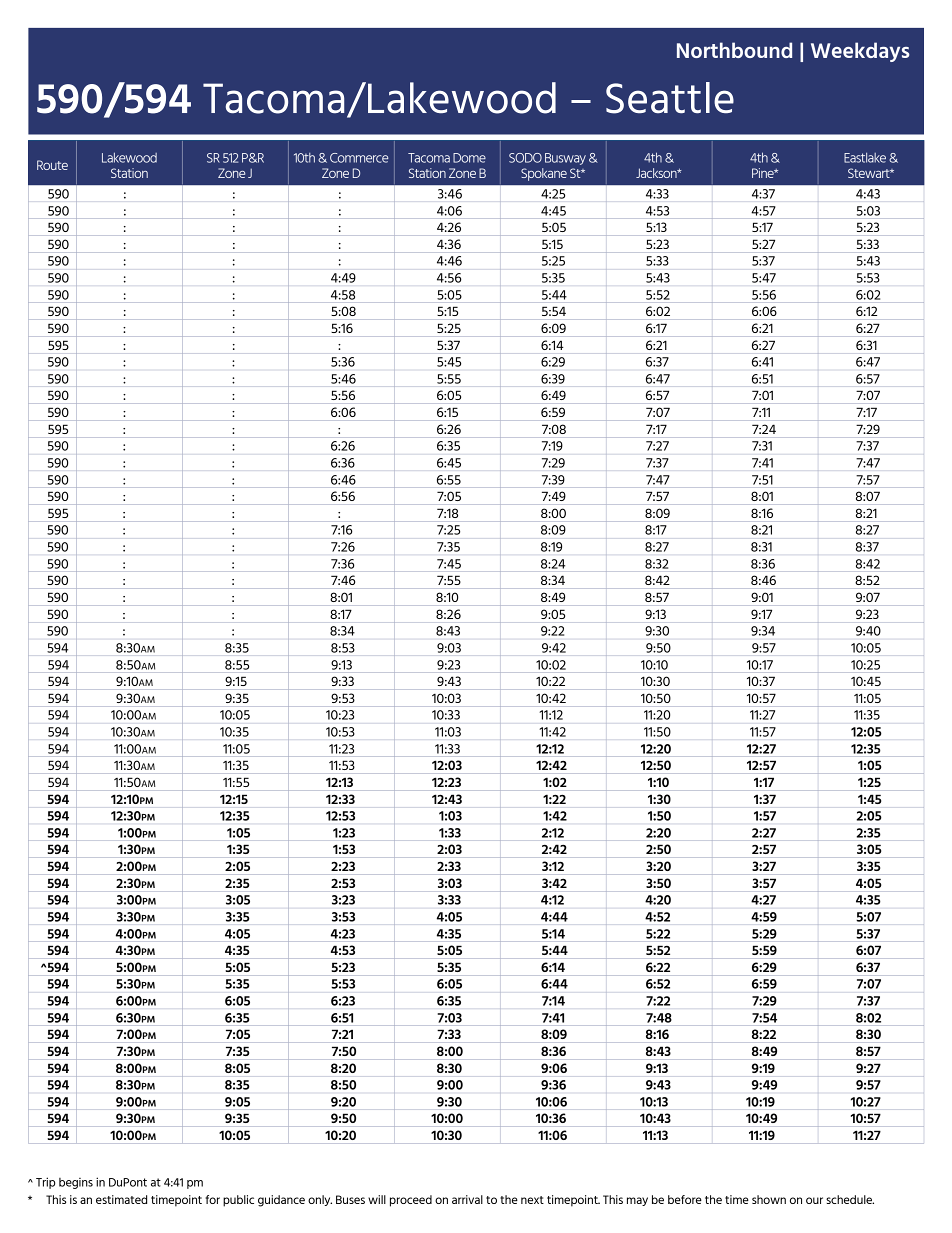 The image size is (952, 1233). I want to click on estimated, so click(121, 1199).
